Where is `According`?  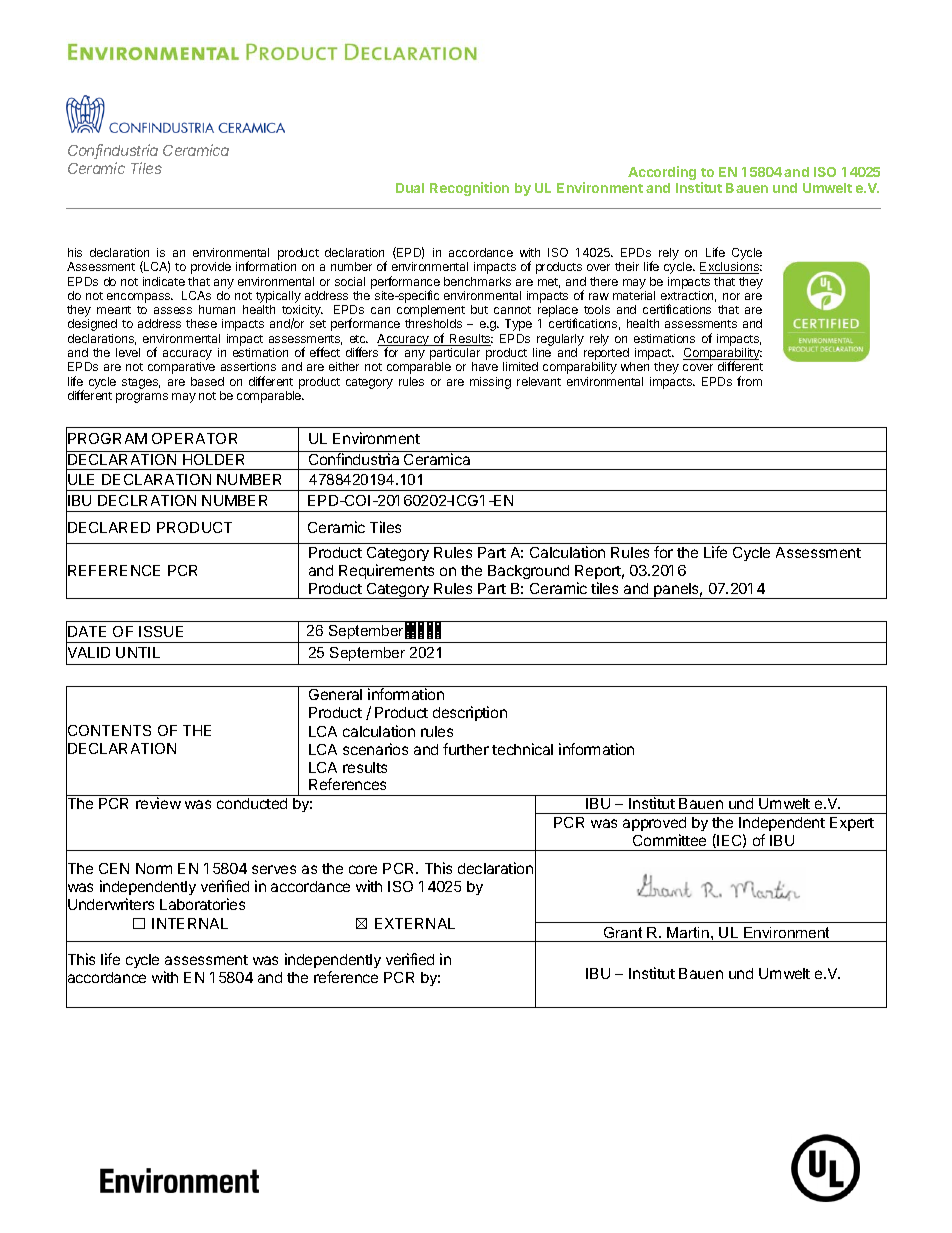 According is located at coordinates (662, 173).
